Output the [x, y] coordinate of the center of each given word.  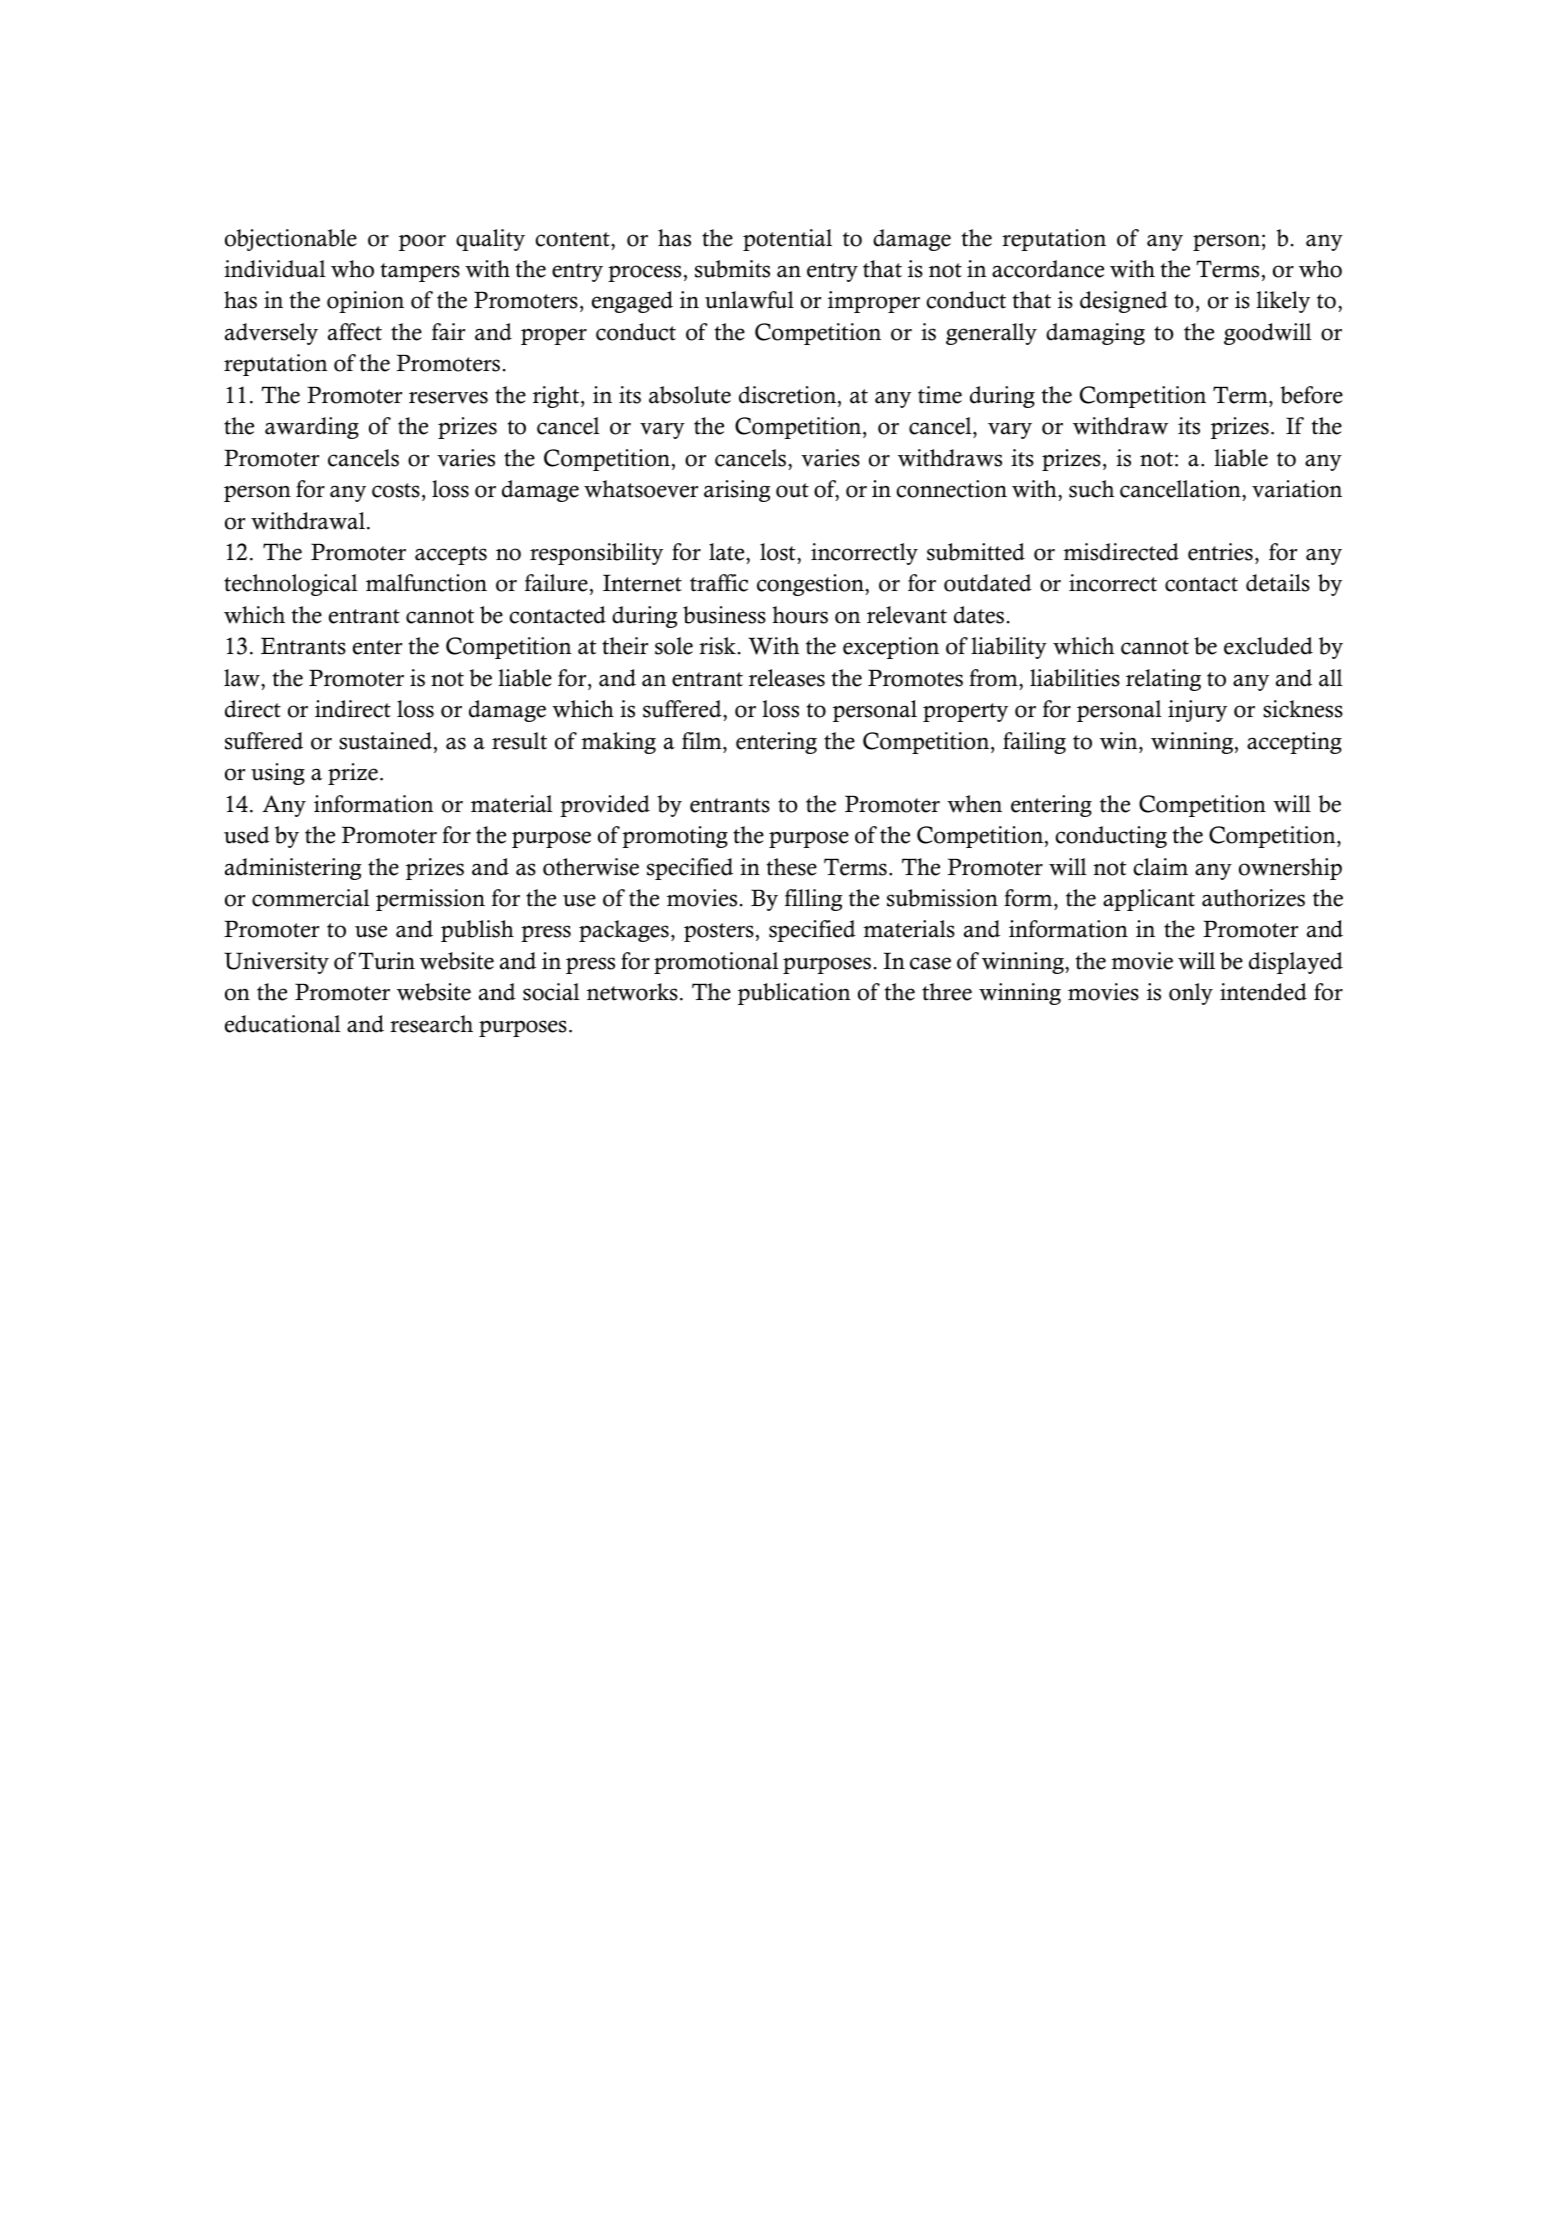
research [431, 1024]
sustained [385, 741]
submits [732, 269]
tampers [420, 272]
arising [737, 491]
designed [1124, 302]
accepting [1294, 743]
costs [396, 490]
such [1091, 489]
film [703, 740]
